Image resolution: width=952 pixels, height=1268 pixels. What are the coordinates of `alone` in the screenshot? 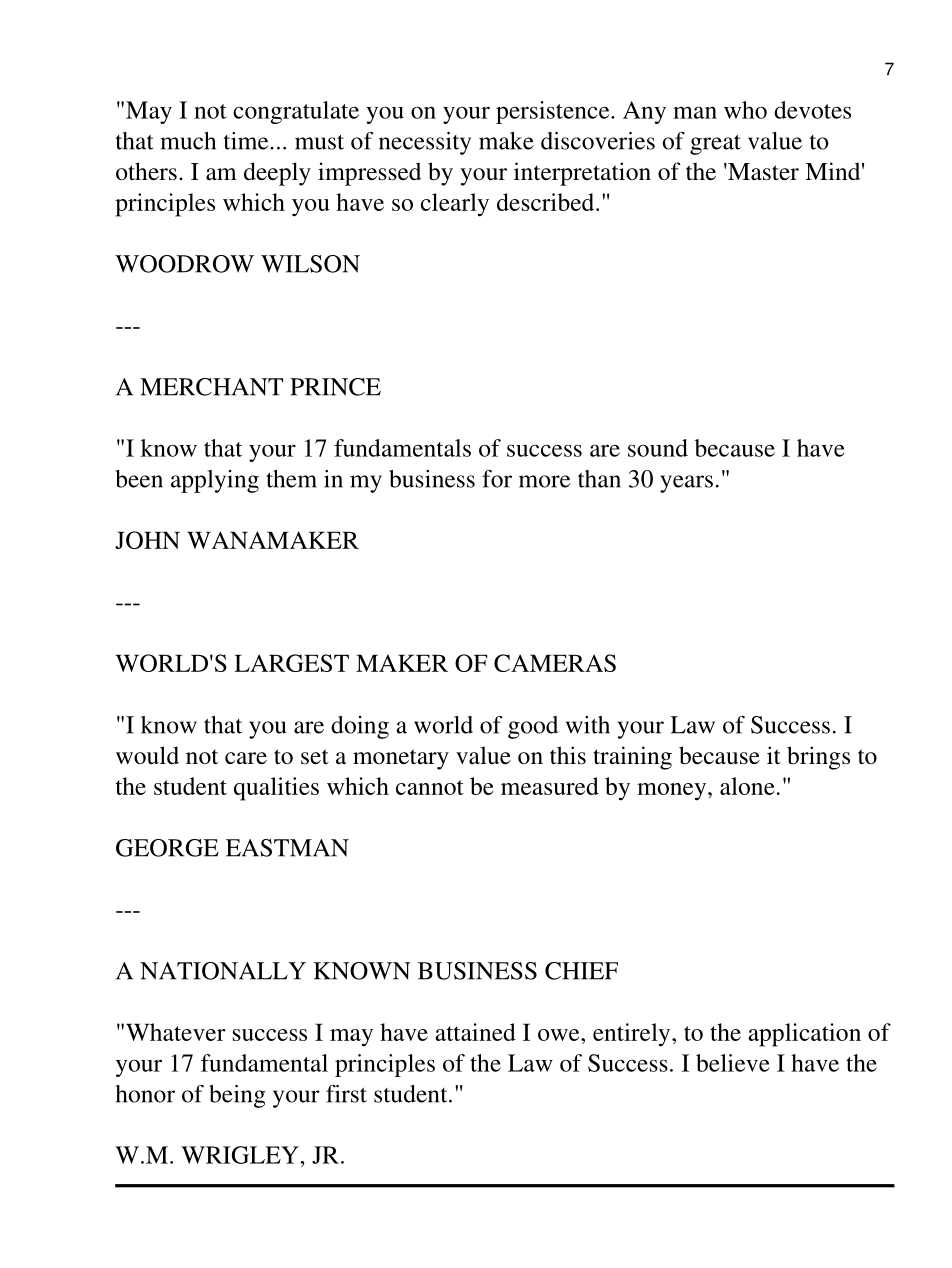 It's located at (747, 786).
